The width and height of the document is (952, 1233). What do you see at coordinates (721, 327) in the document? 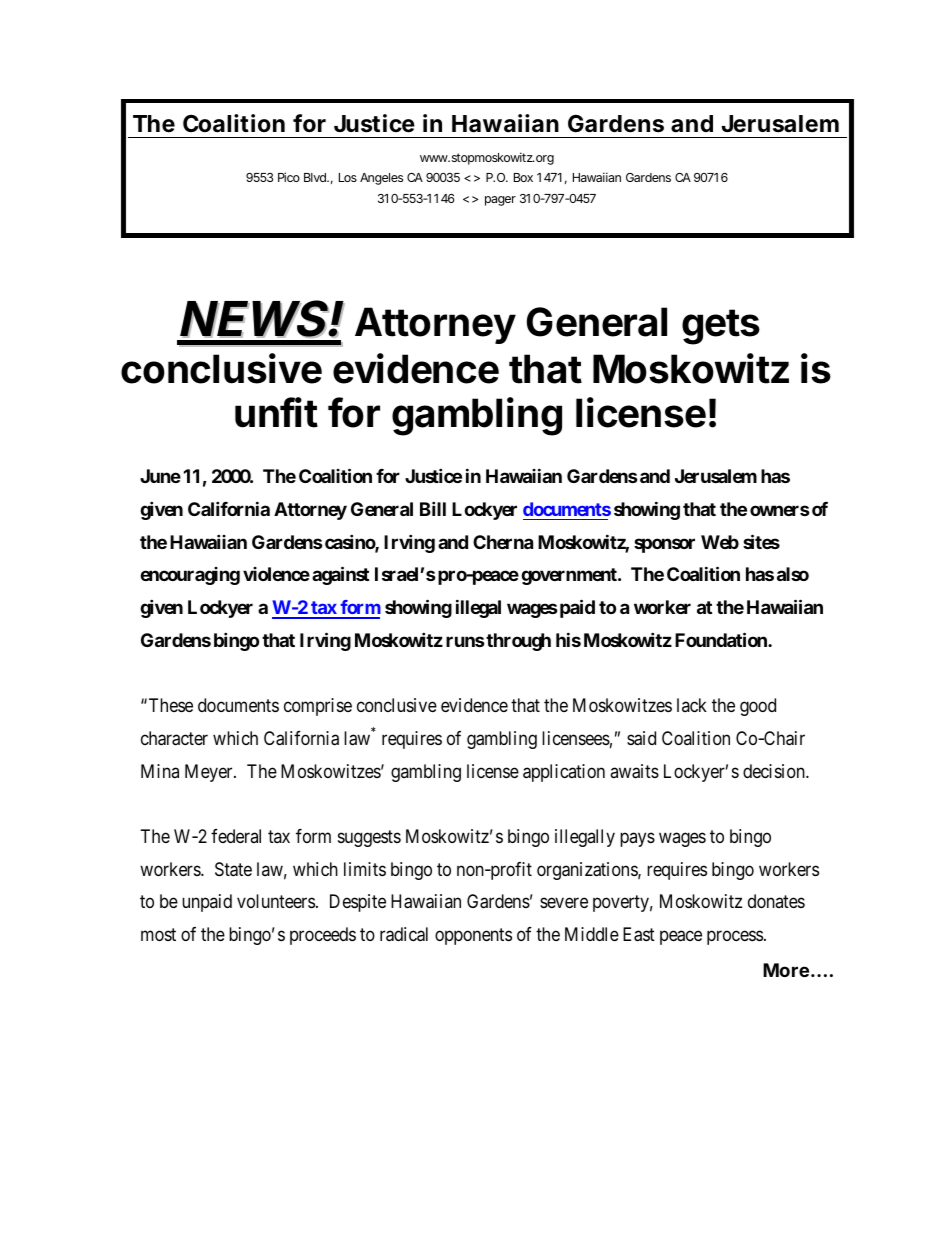
I see `gets` at bounding box center [721, 327].
